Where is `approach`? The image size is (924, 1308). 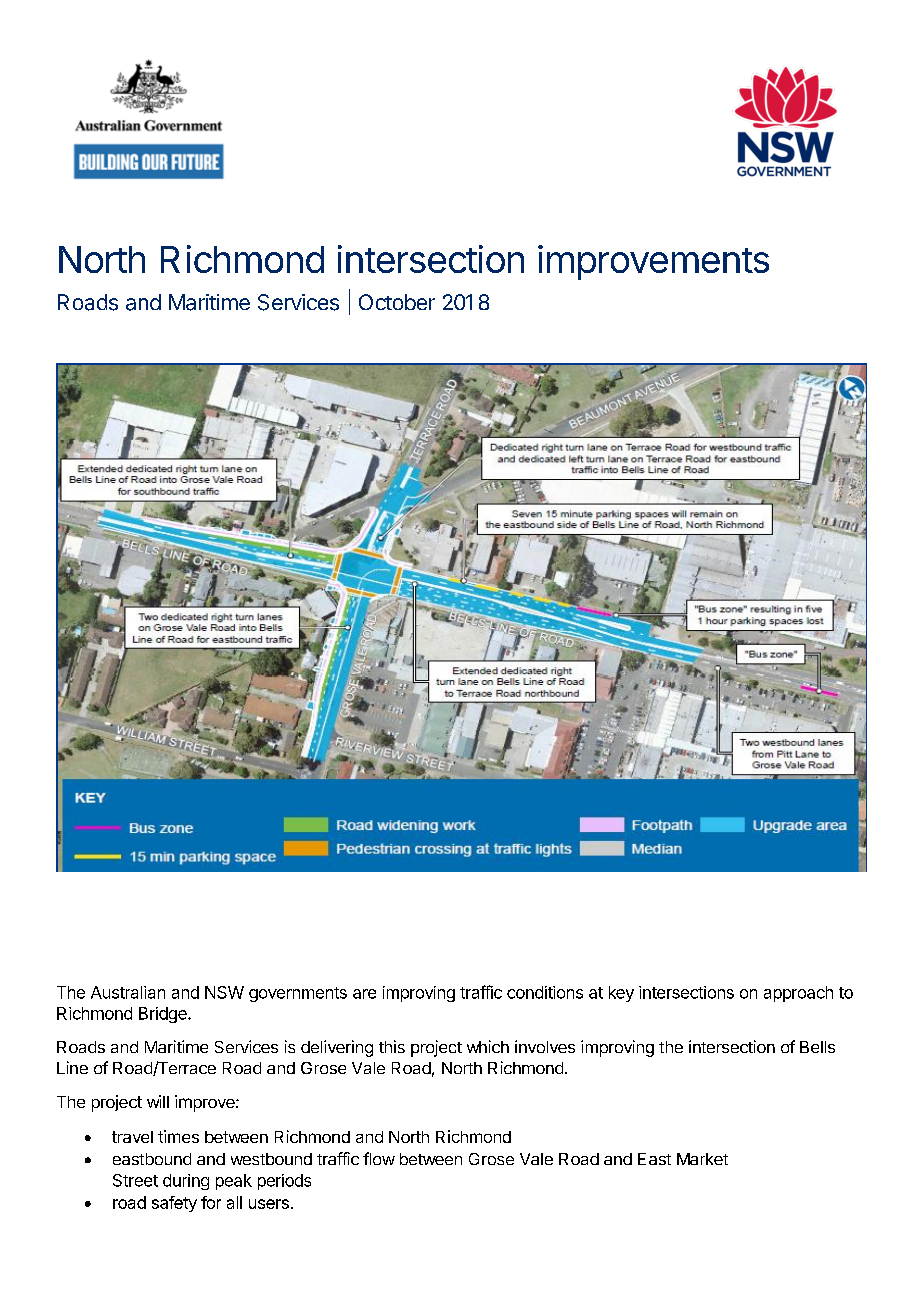 approach is located at coordinates (798, 994).
